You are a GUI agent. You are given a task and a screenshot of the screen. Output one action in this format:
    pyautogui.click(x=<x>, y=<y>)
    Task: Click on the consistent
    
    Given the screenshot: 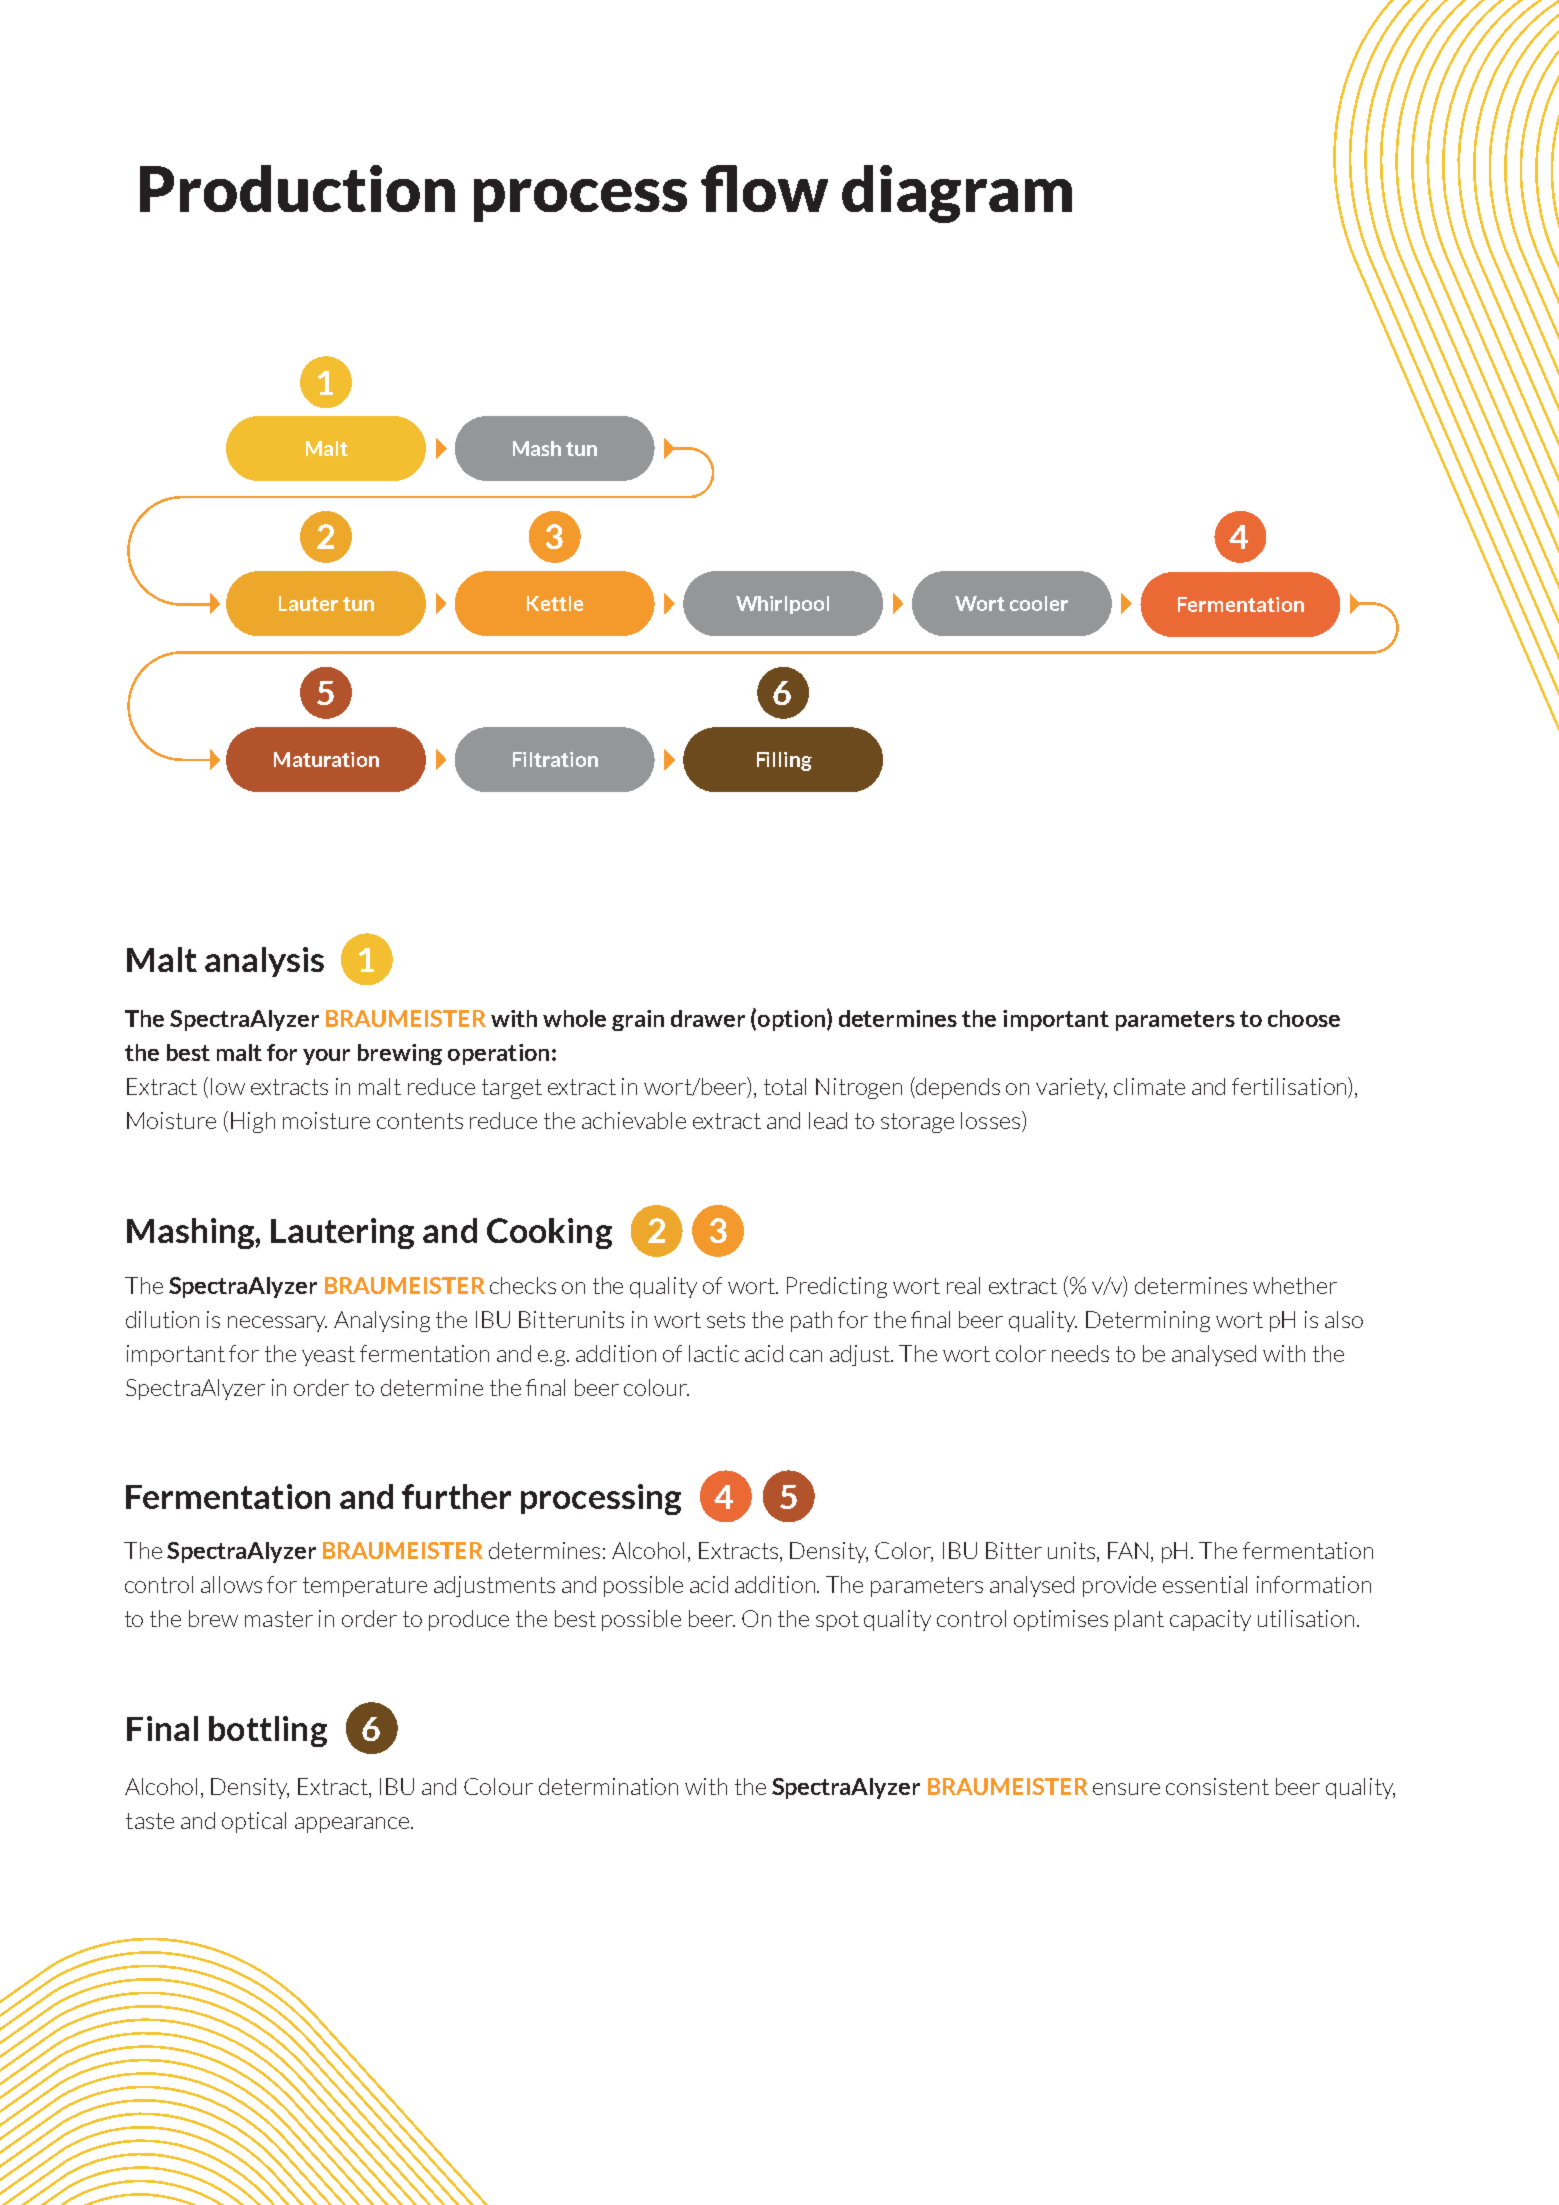 What is the action you would take?
    pyautogui.click(x=1217, y=1786)
